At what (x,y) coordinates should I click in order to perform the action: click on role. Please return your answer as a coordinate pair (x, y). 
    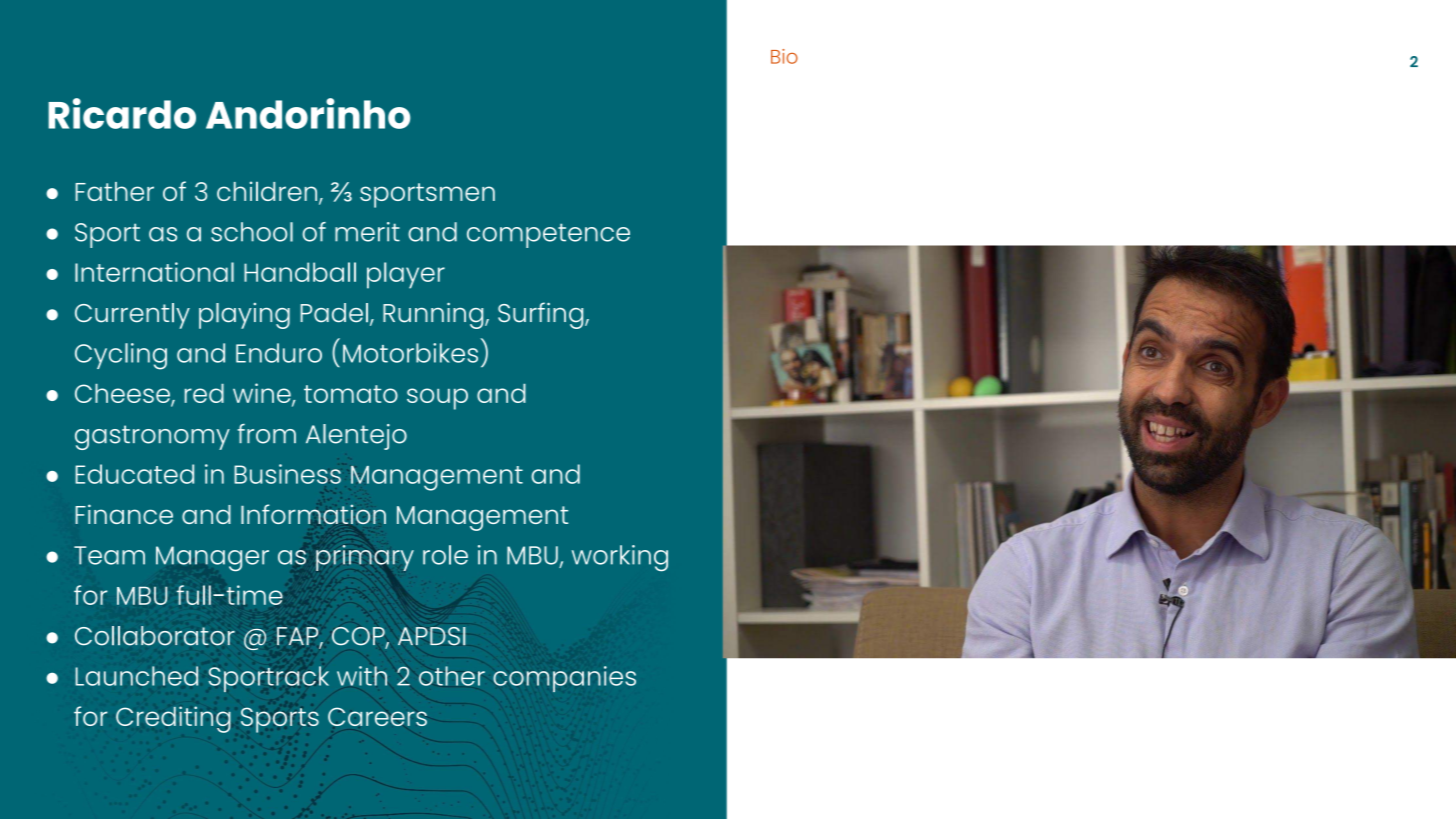
    Looking at the image, I should click on (445, 555).
